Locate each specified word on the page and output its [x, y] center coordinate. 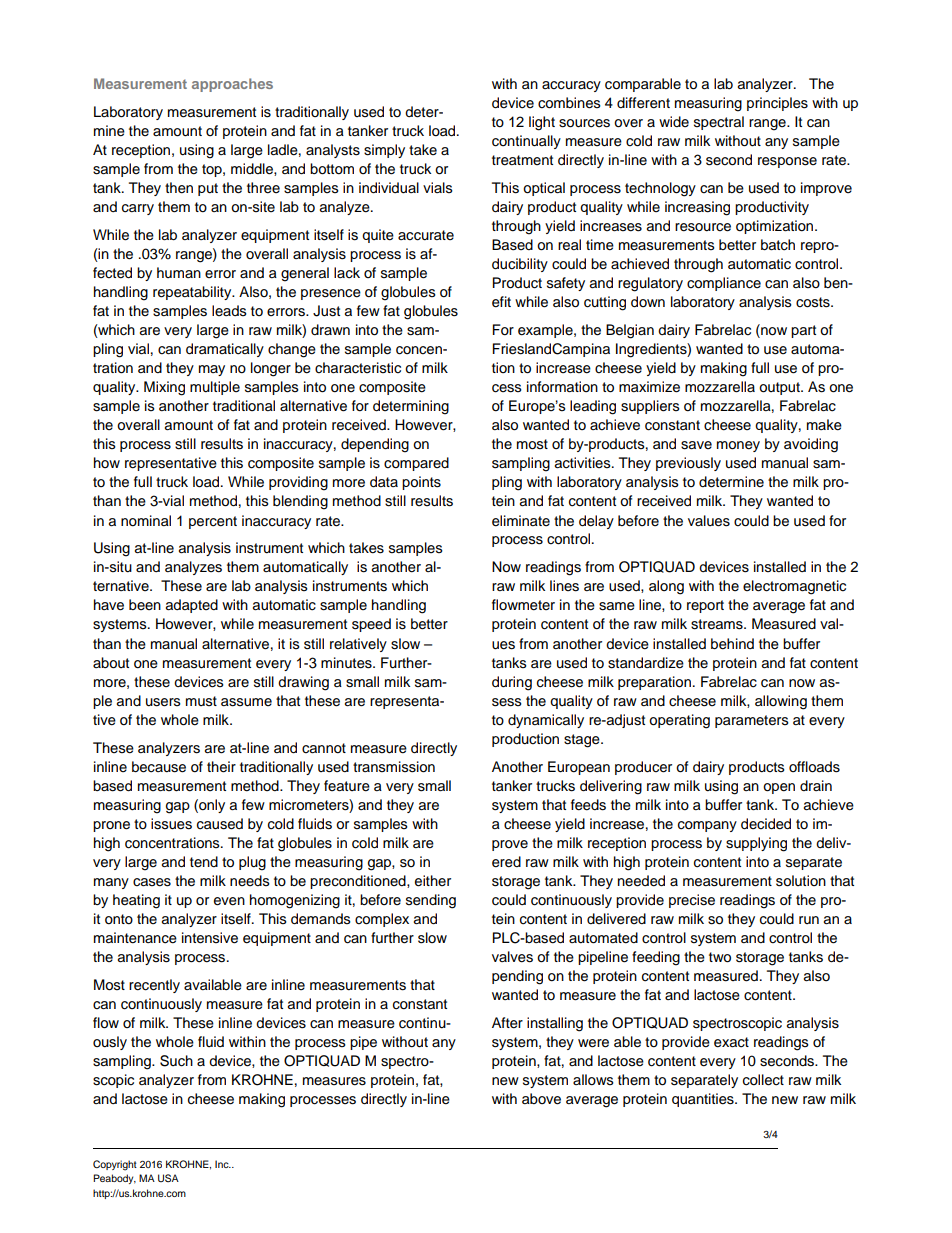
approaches [232, 85]
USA [168, 1178]
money [738, 446]
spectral [719, 123]
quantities [704, 1100]
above [541, 1099]
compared [416, 464]
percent [213, 522]
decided [766, 824]
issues [171, 824]
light [542, 123]
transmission [394, 767]
